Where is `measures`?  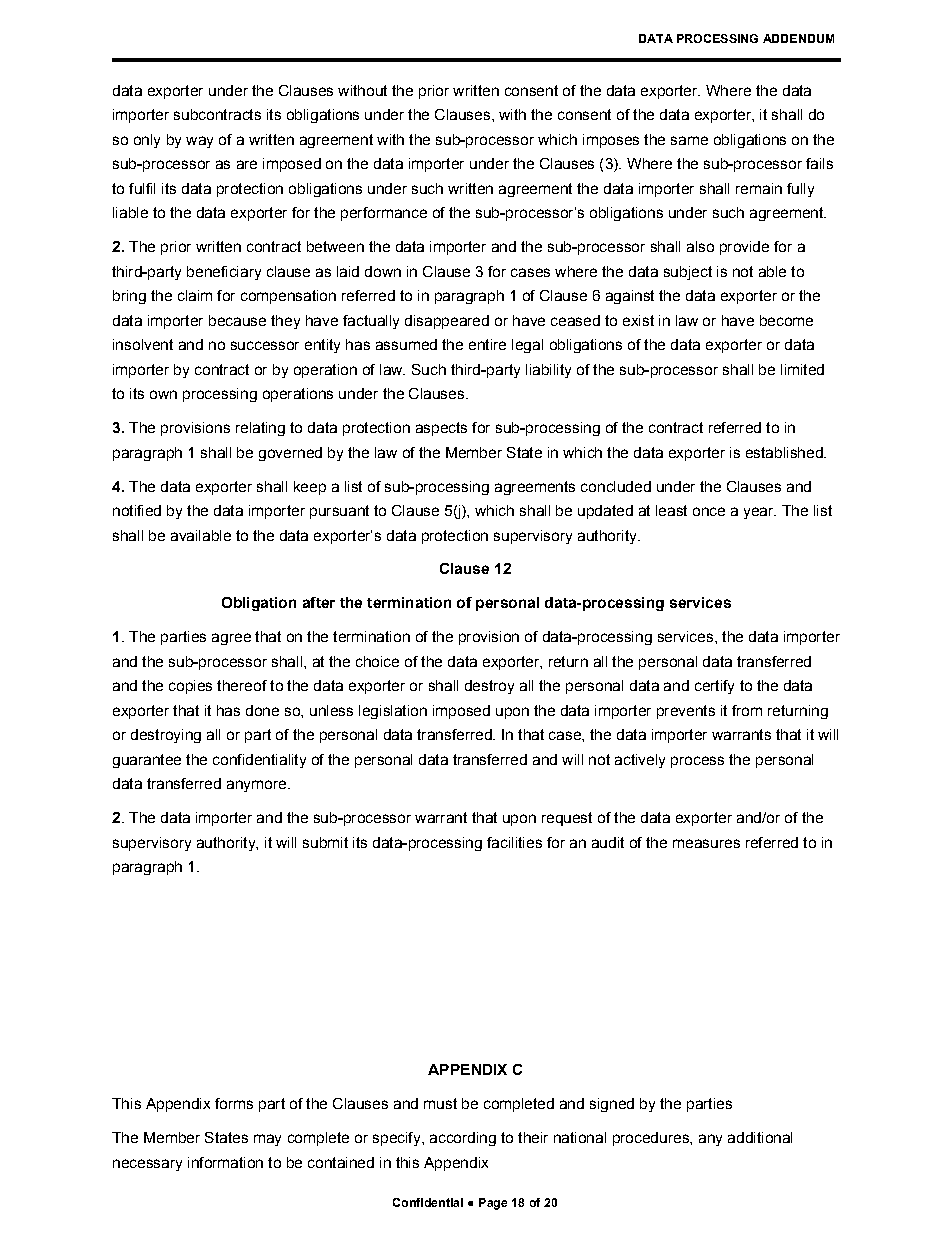 measures is located at coordinates (706, 843).
